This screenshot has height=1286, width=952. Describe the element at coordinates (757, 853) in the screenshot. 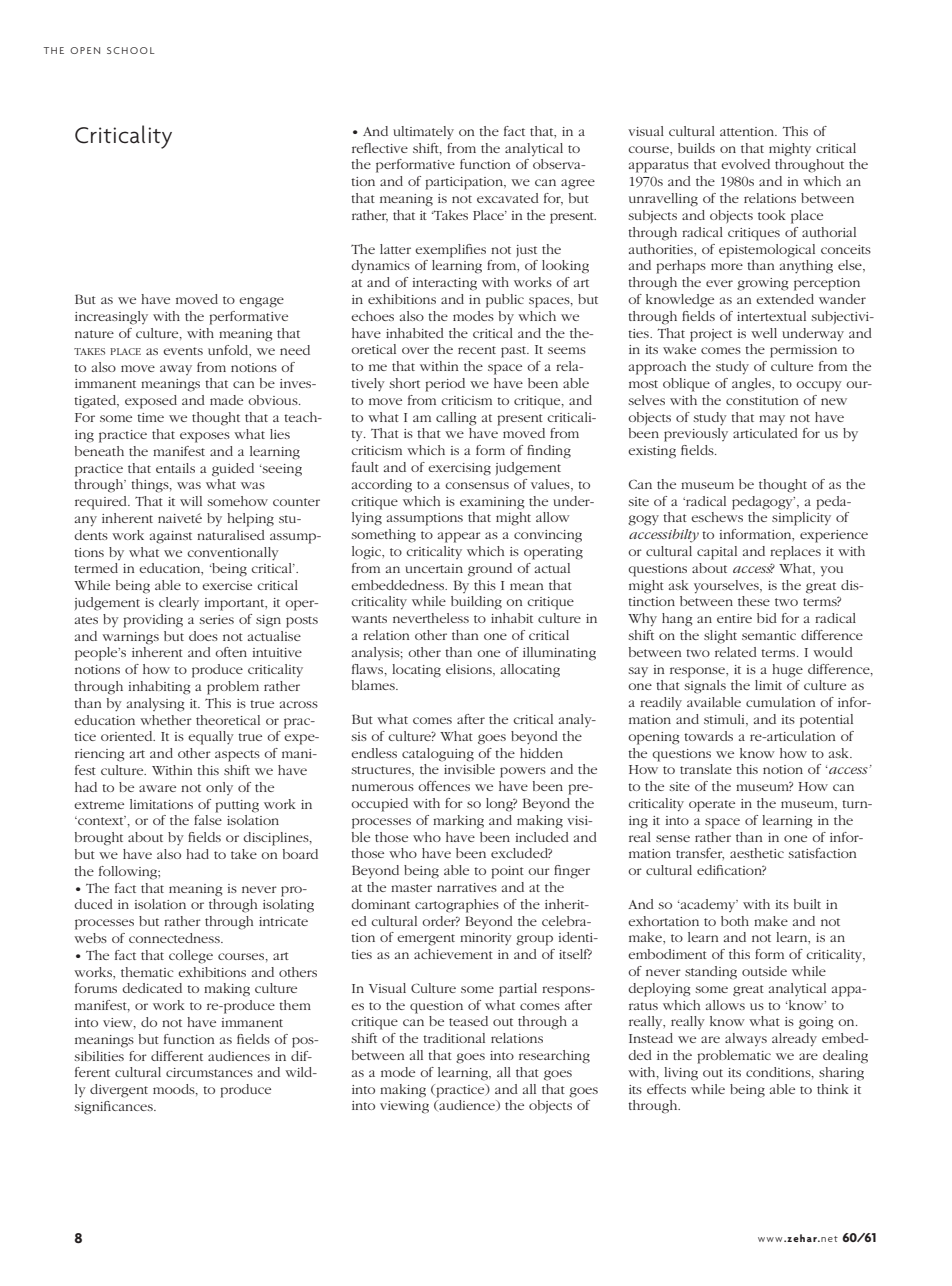

I see `aesthetic` at that location.
